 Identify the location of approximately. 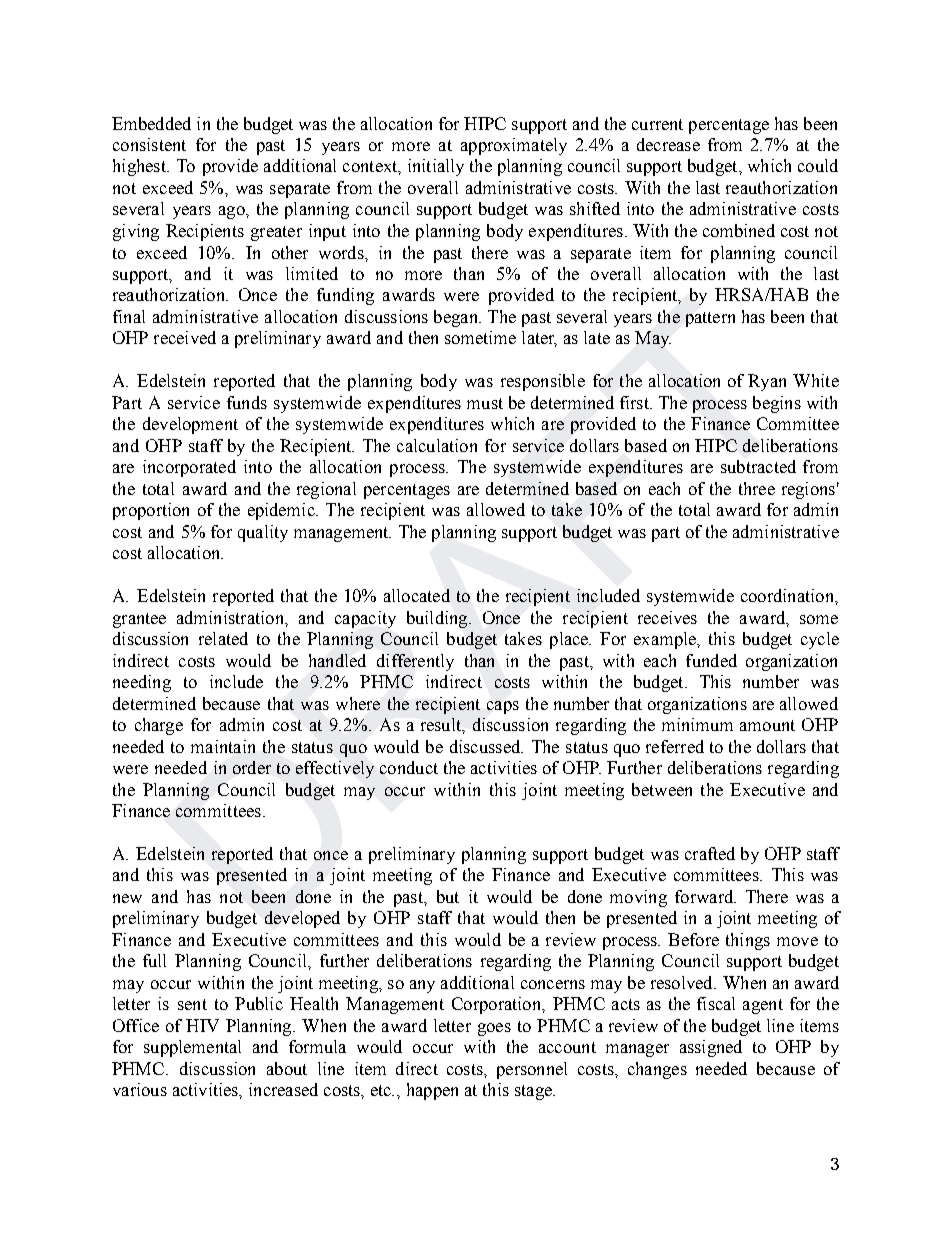
(514, 146).
